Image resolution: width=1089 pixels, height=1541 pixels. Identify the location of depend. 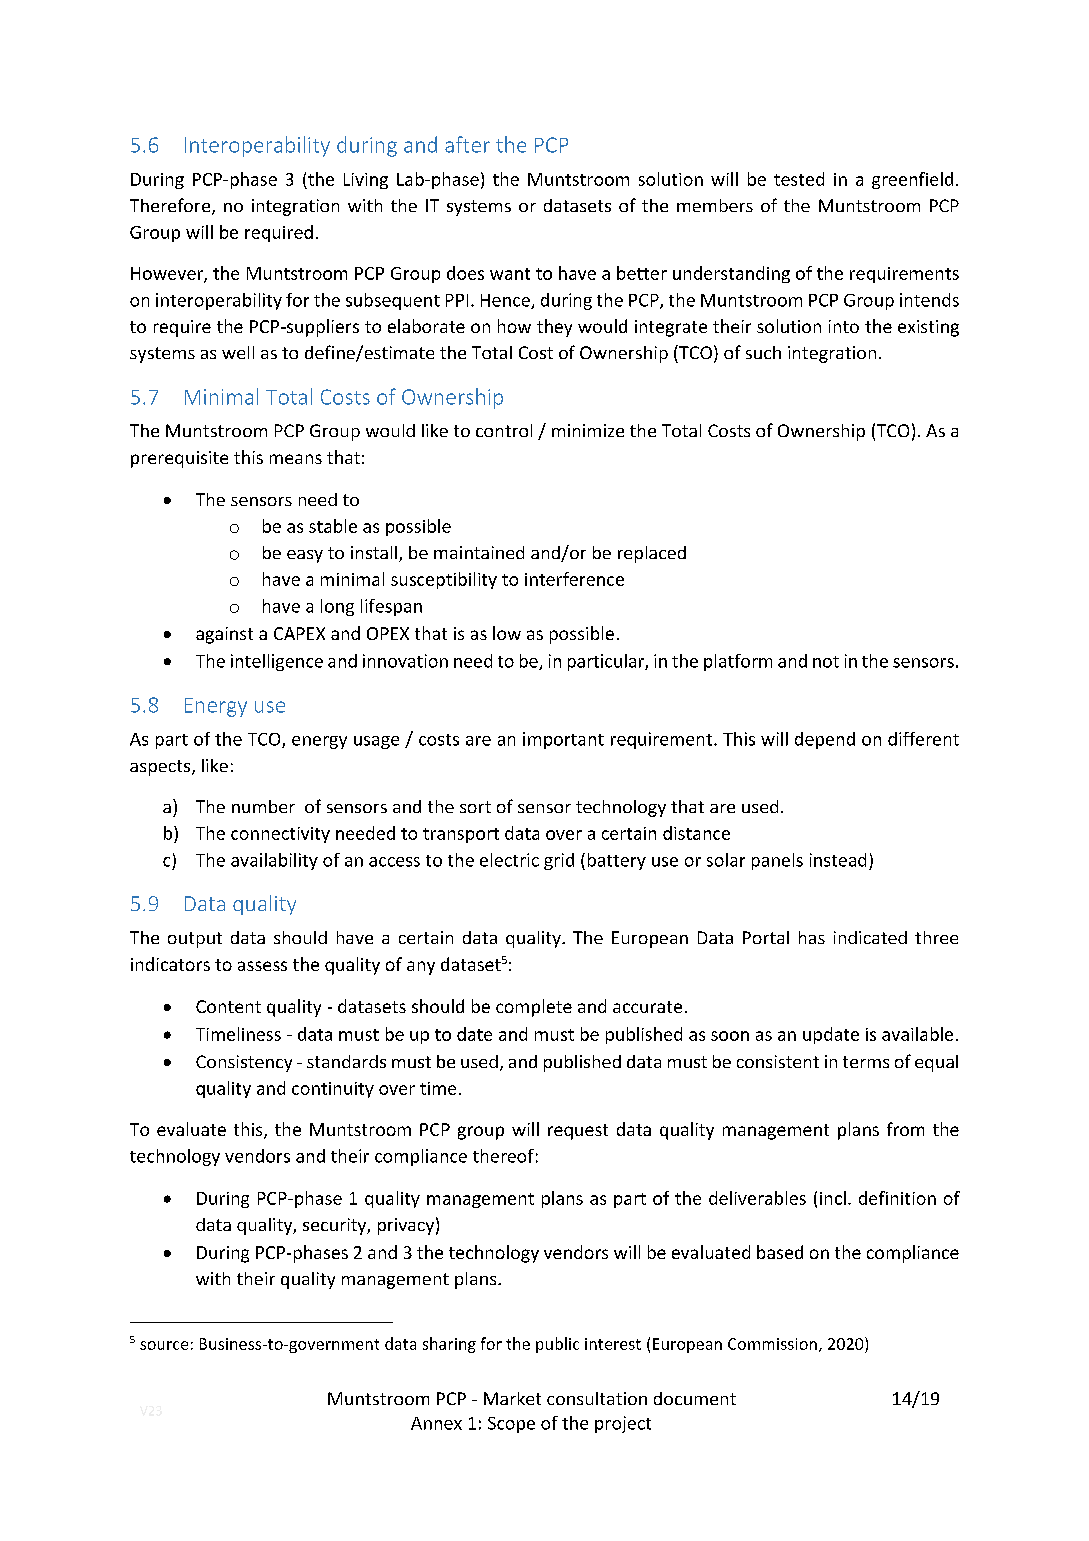
(825, 740).
